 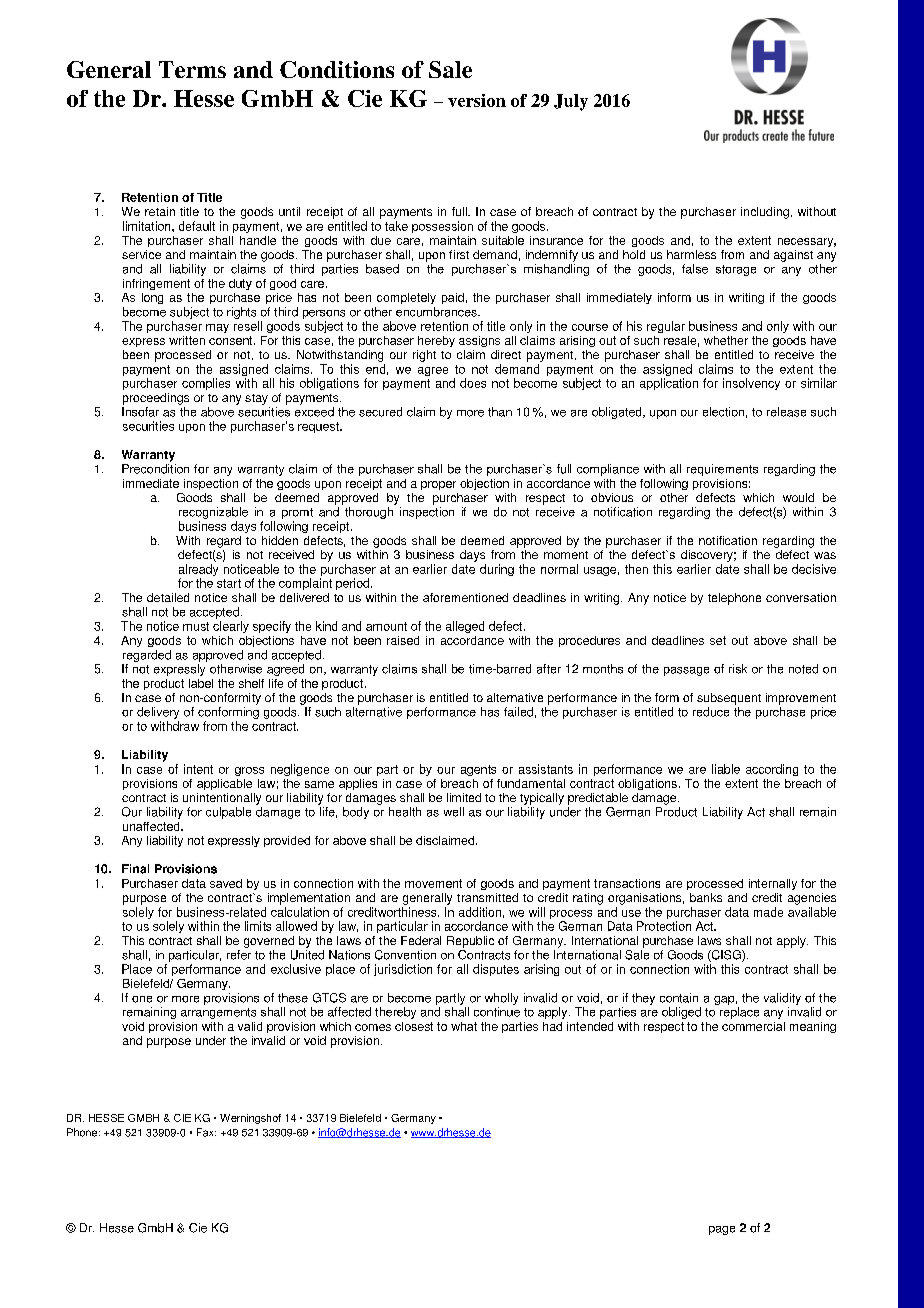 What do you see at coordinates (192, 69) in the page?
I see `Terms` at bounding box center [192, 69].
